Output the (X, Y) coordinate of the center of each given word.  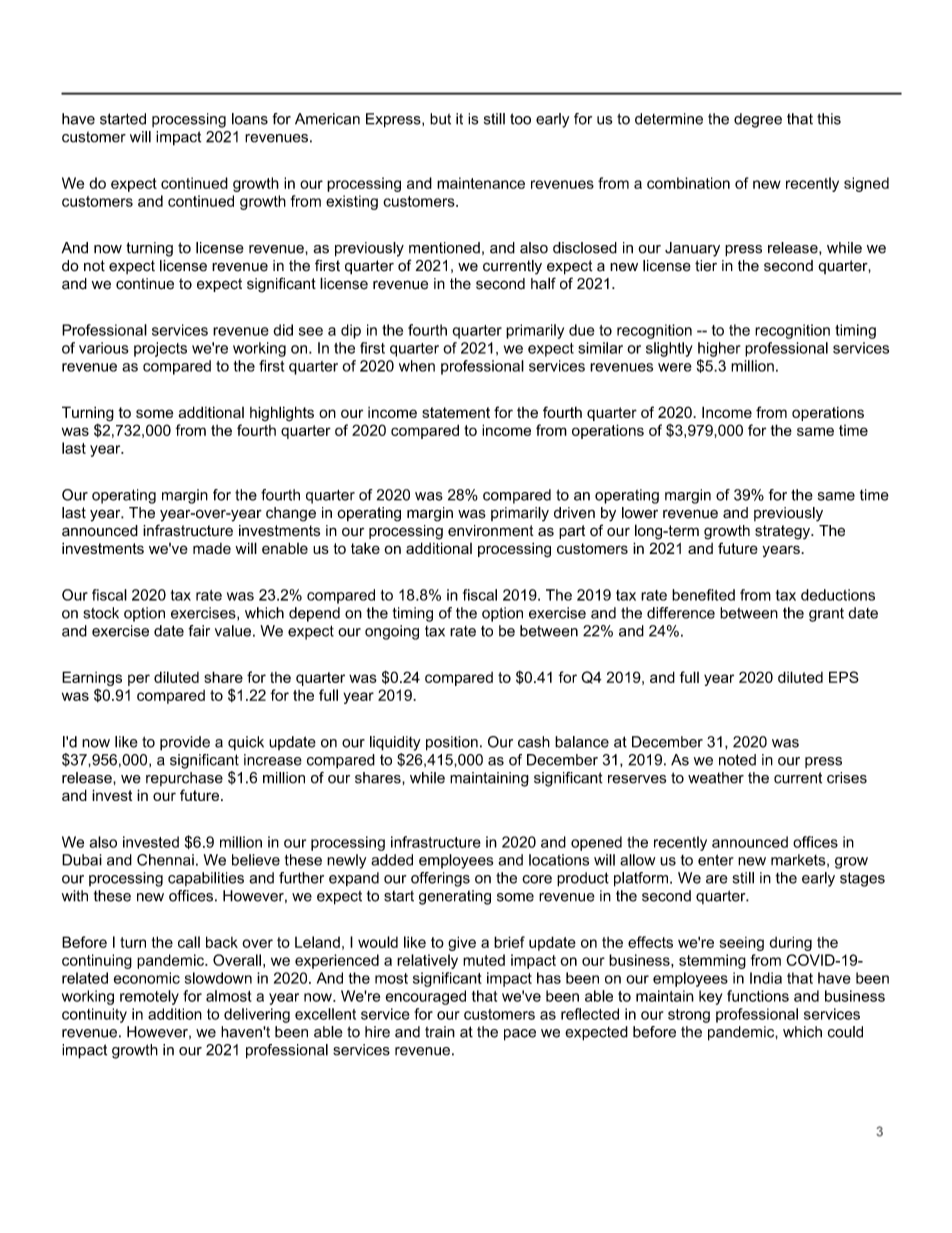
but (440, 119)
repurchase (184, 779)
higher (719, 349)
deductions (838, 595)
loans (250, 119)
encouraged (425, 997)
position (452, 743)
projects (160, 349)
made (212, 548)
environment (491, 531)
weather (716, 778)
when (417, 366)
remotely (149, 997)
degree (758, 120)
